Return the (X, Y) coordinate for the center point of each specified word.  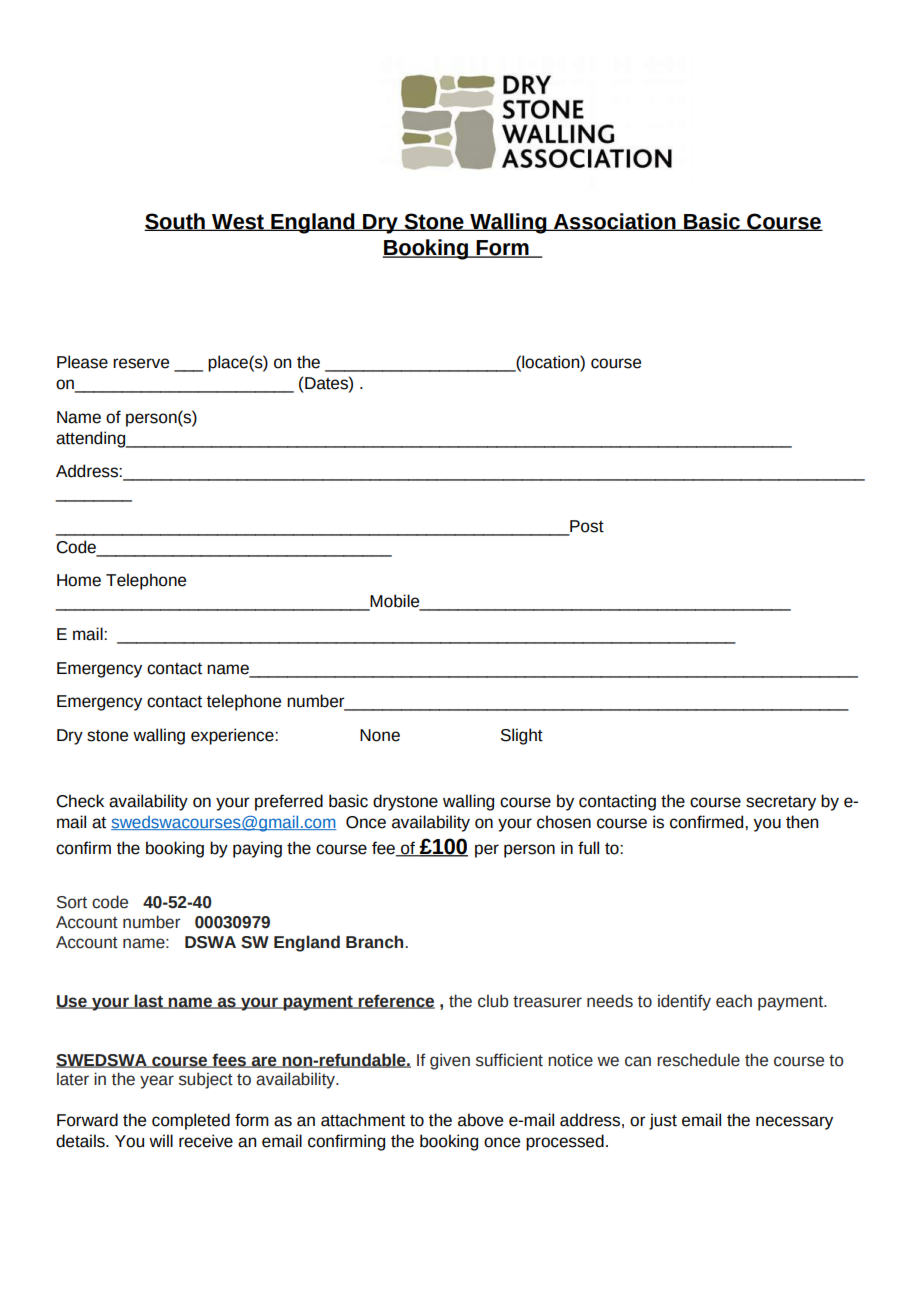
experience (233, 736)
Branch (374, 942)
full (588, 848)
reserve (141, 363)
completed (191, 1121)
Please (82, 362)
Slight (522, 736)
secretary (781, 803)
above (480, 1120)
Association (615, 222)
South (175, 222)
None (380, 735)
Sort (72, 902)
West (238, 222)
